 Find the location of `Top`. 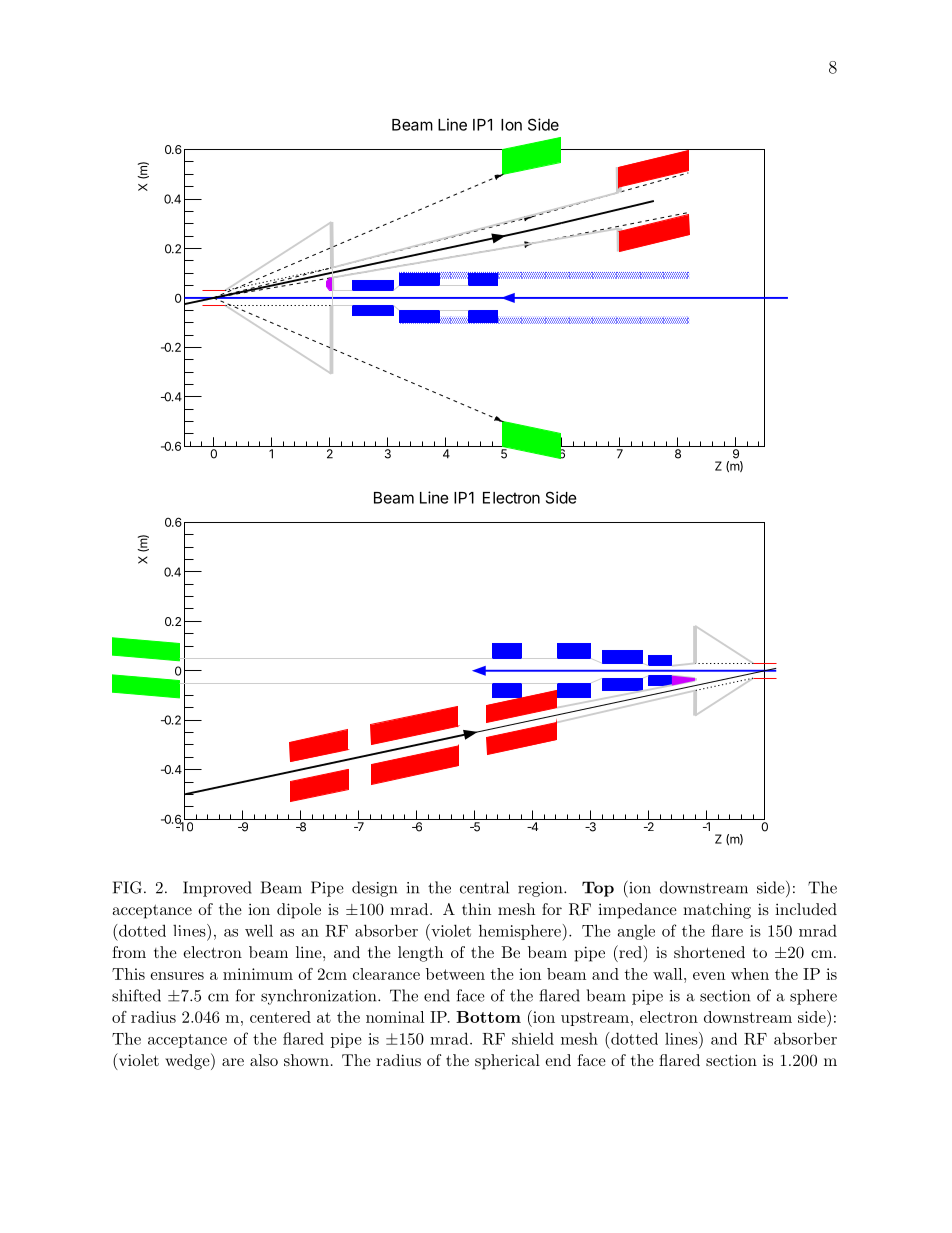

Top is located at coordinates (598, 889).
